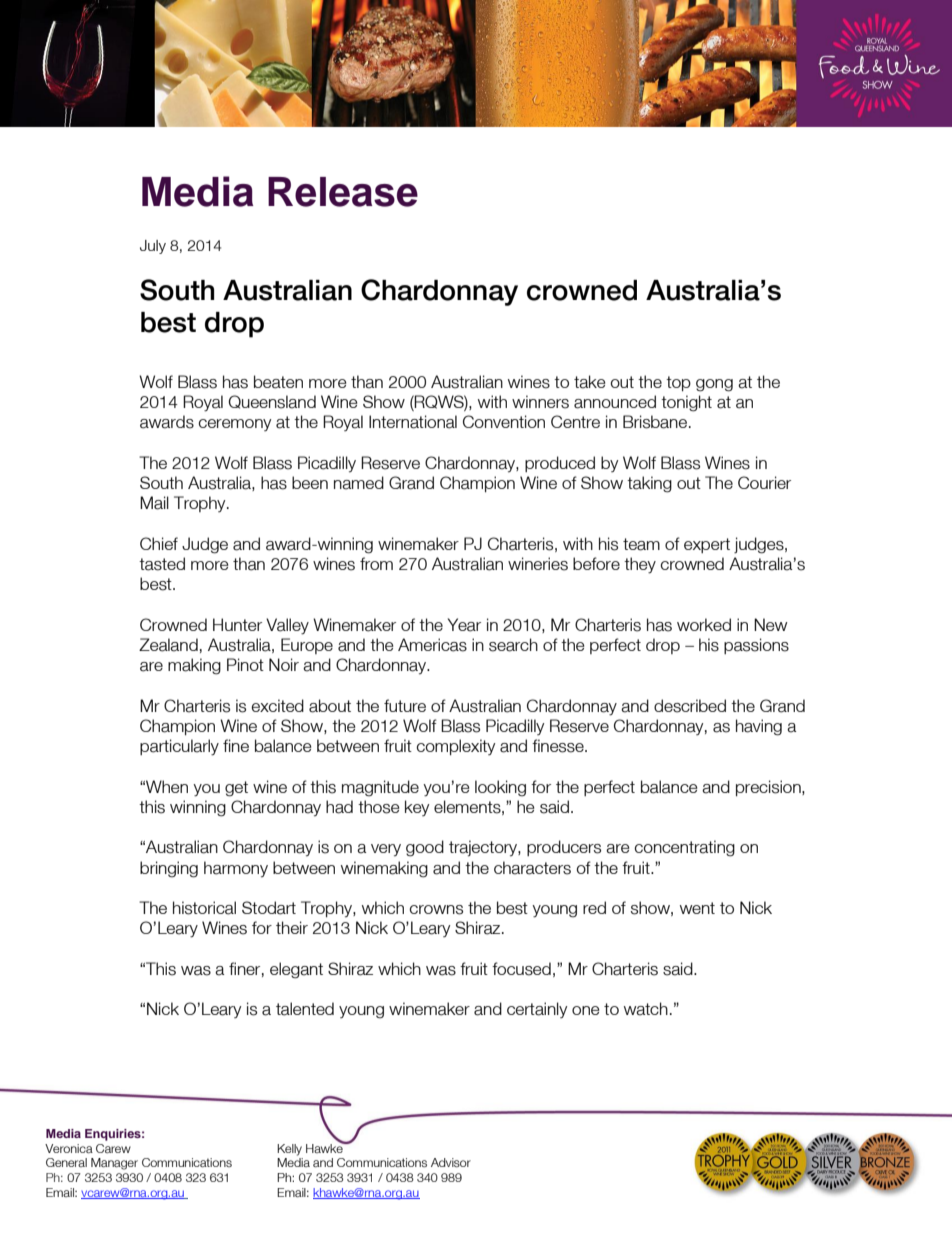  I want to click on top, so click(678, 384).
